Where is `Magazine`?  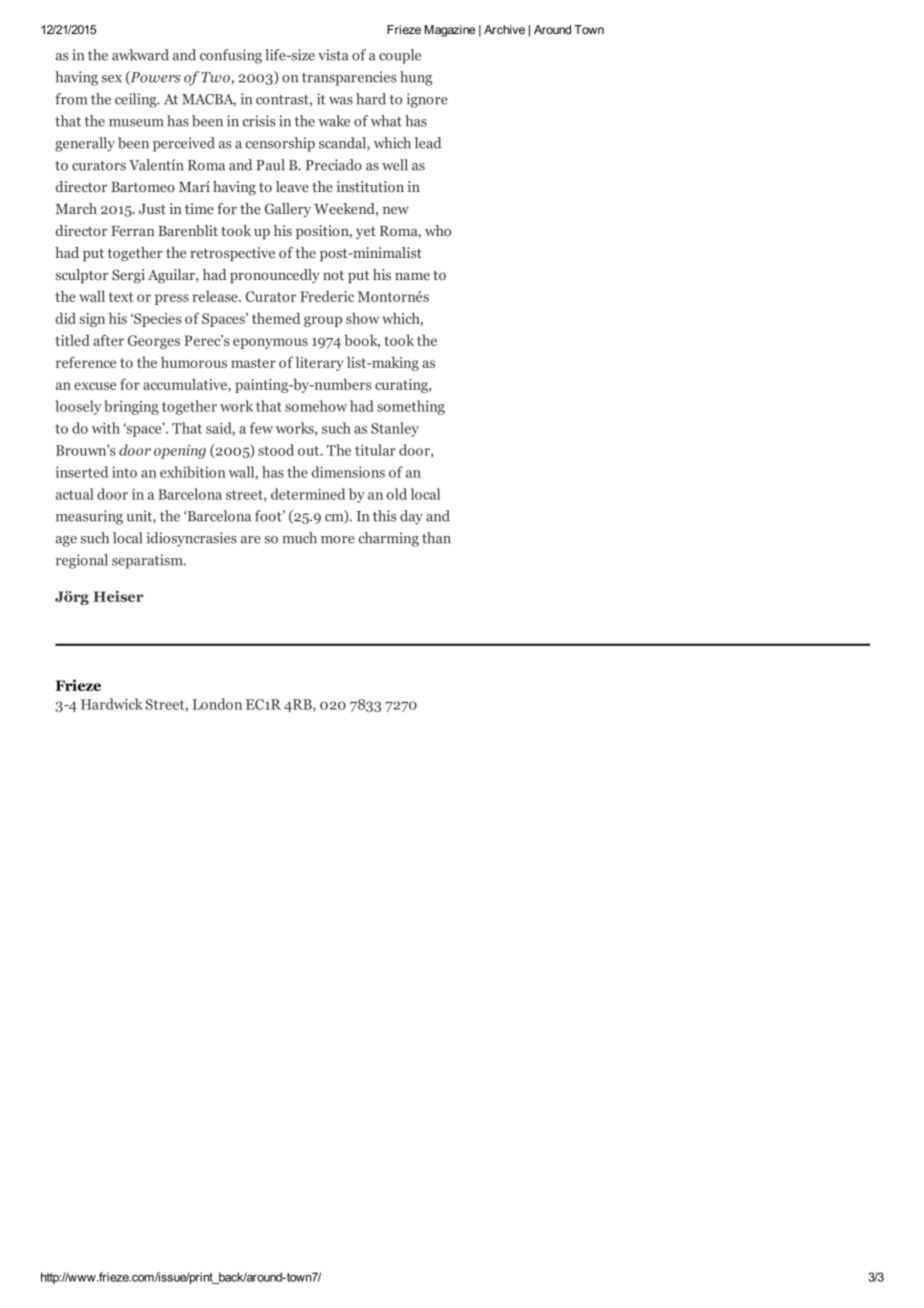
Magazine is located at coordinates (450, 31).
